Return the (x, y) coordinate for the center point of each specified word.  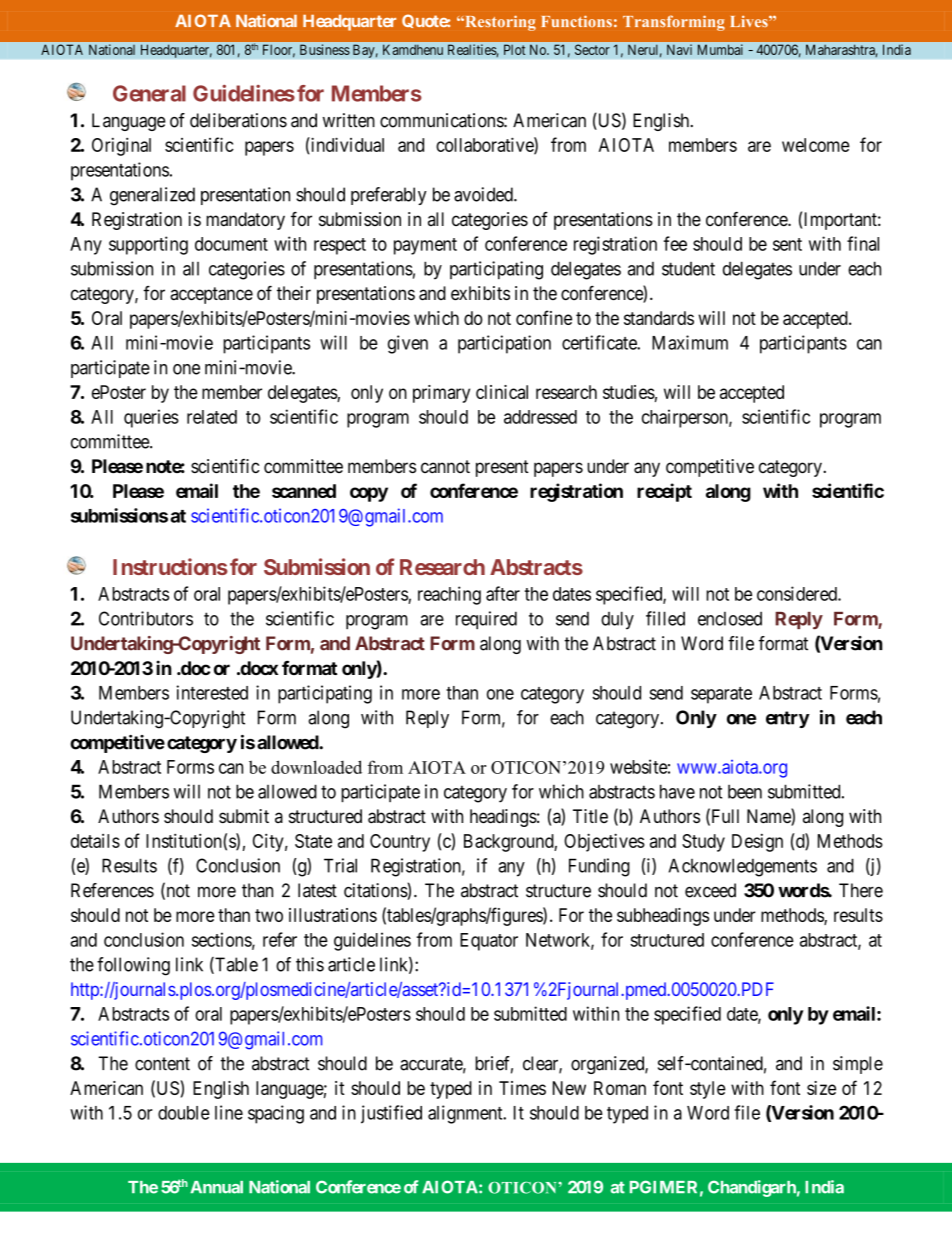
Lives (750, 21)
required (486, 620)
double (184, 1113)
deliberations (238, 120)
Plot (514, 49)
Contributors (146, 618)
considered (798, 593)
